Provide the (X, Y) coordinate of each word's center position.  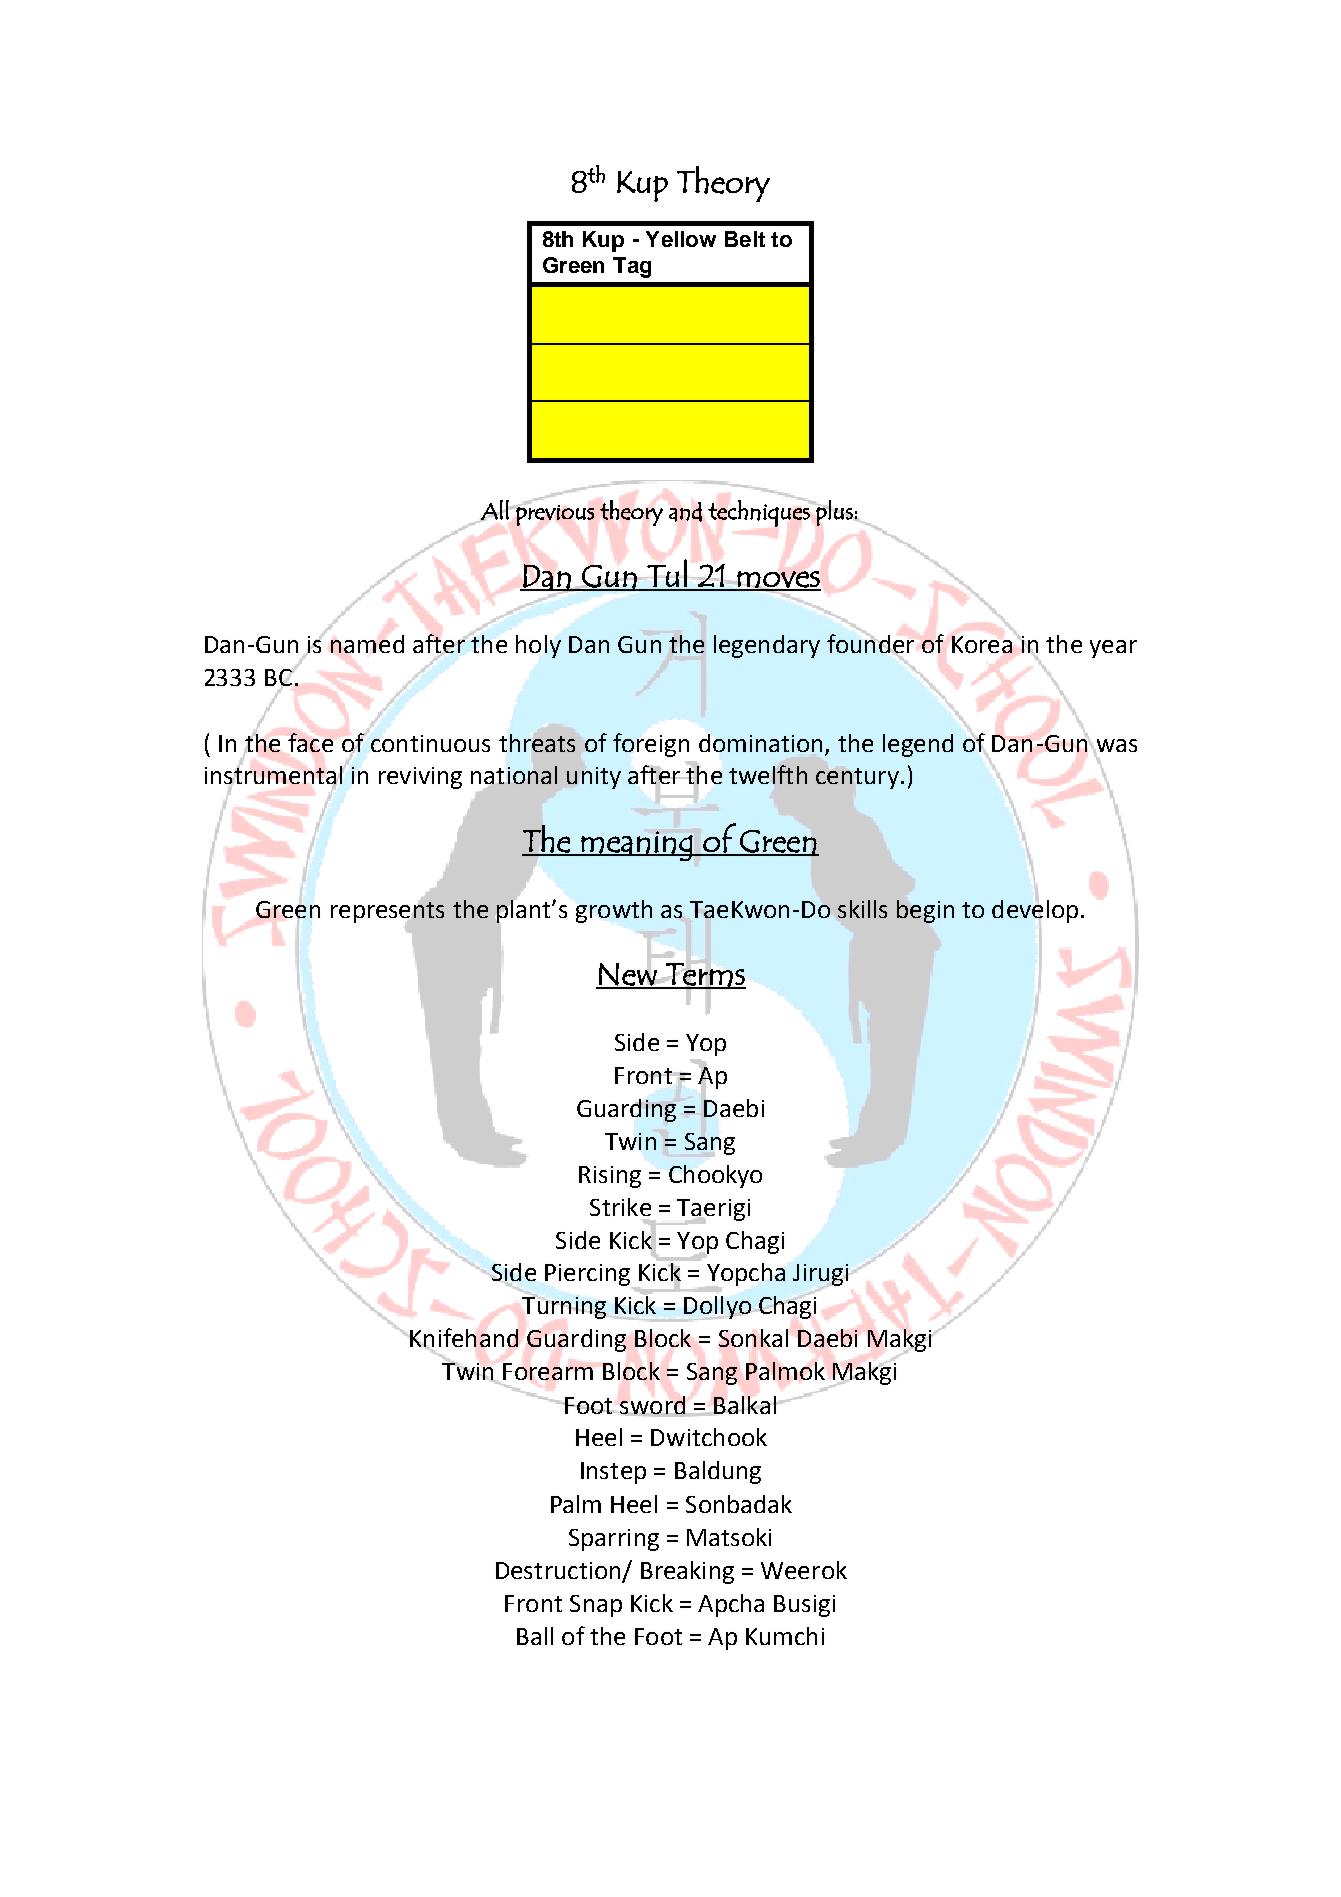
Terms (705, 975)
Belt (745, 239)
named (367, 644)
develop (1035, 911)
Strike (620, 1207)
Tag (632, 267)
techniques (760, 512)
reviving (420, 778)
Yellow (681, 239)
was (1115, 746)
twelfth (768, 774)
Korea (982, 644)
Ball (535, 1636)
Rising (610, 1177)
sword (652, 1406)
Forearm (548, 1371)
